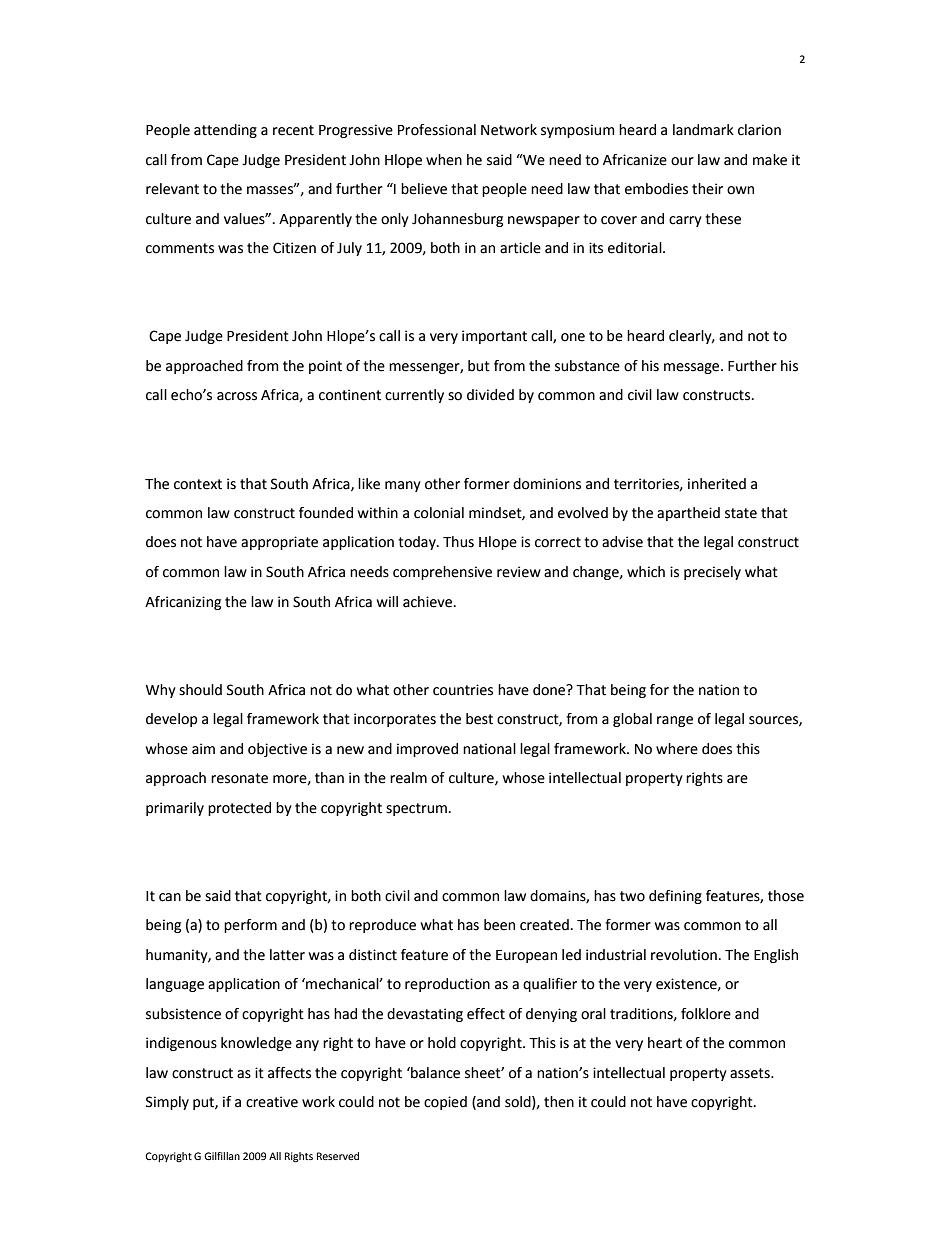 Image resolution: width=952 pixels, height=1233 pixels. What do you see at coordinates (751, 1073) in the document?
I see `assets` at bounding box center [751, 1073].
